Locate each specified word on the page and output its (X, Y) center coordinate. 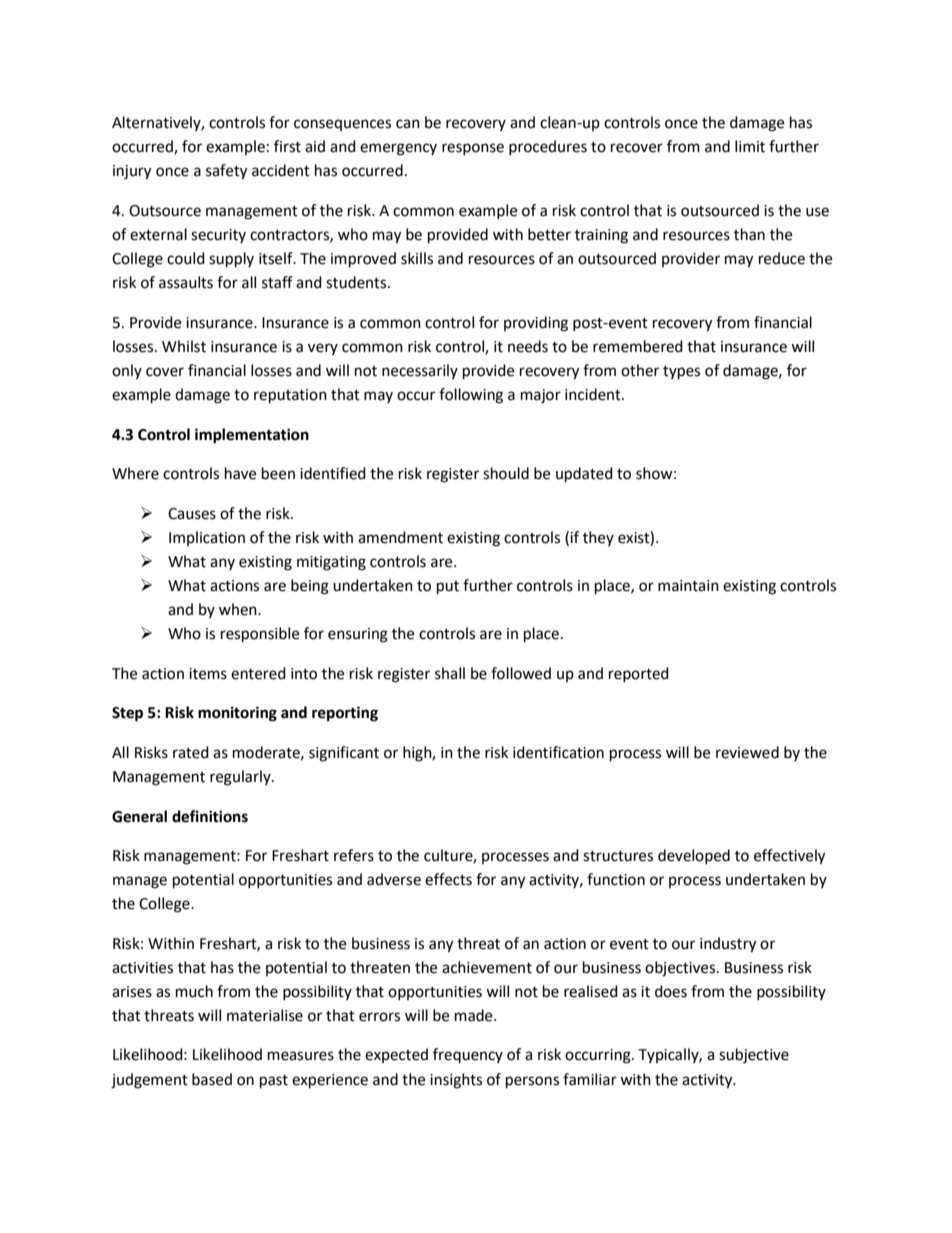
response (473, 149)
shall (450, 673)
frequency (468, 1055)
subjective (754, 1056)
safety (226, 172)
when (239, 609)
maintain (688, 586)
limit (750, 146)
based (212, 1079)
